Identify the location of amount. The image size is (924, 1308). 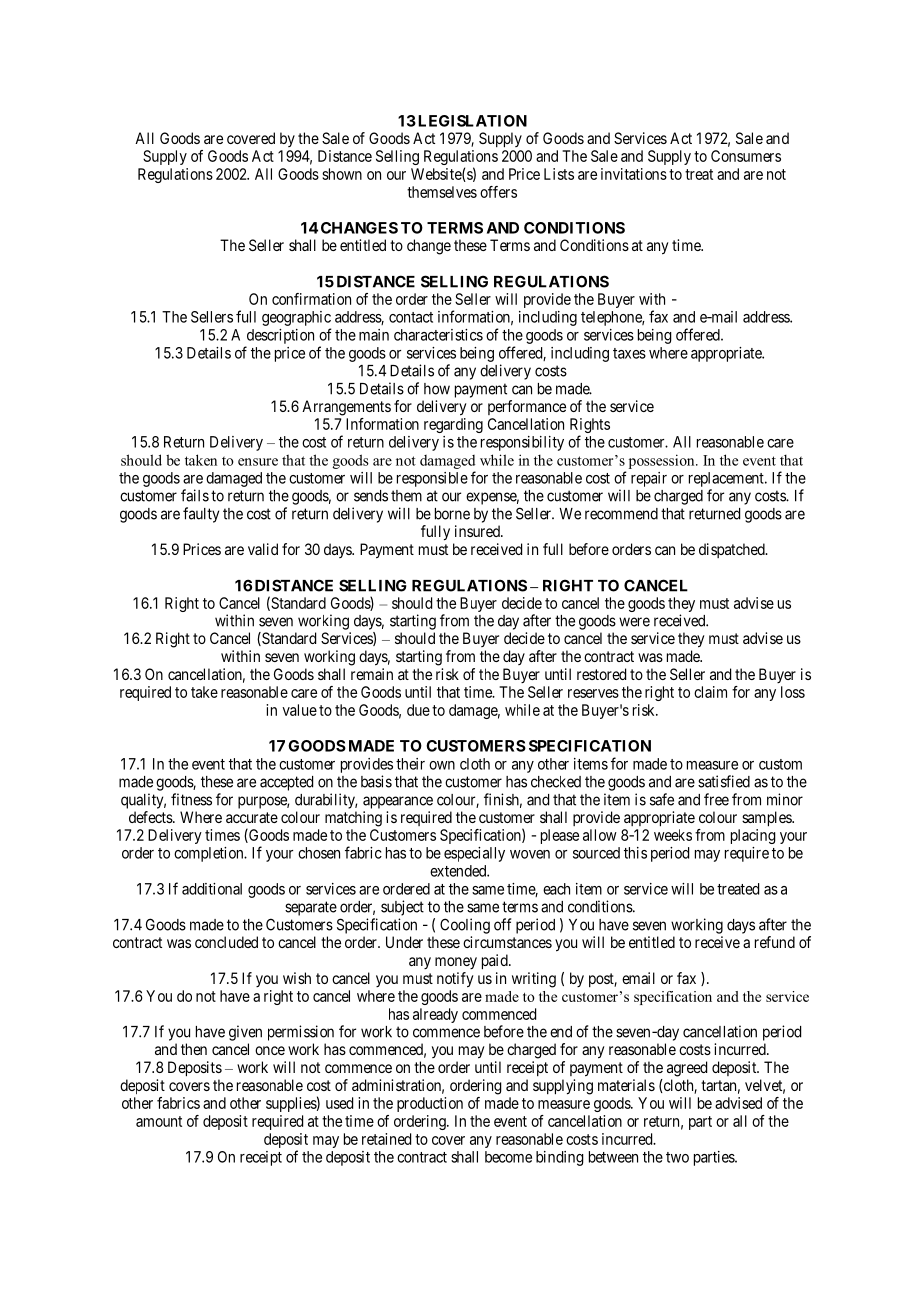
(159, 1121).
